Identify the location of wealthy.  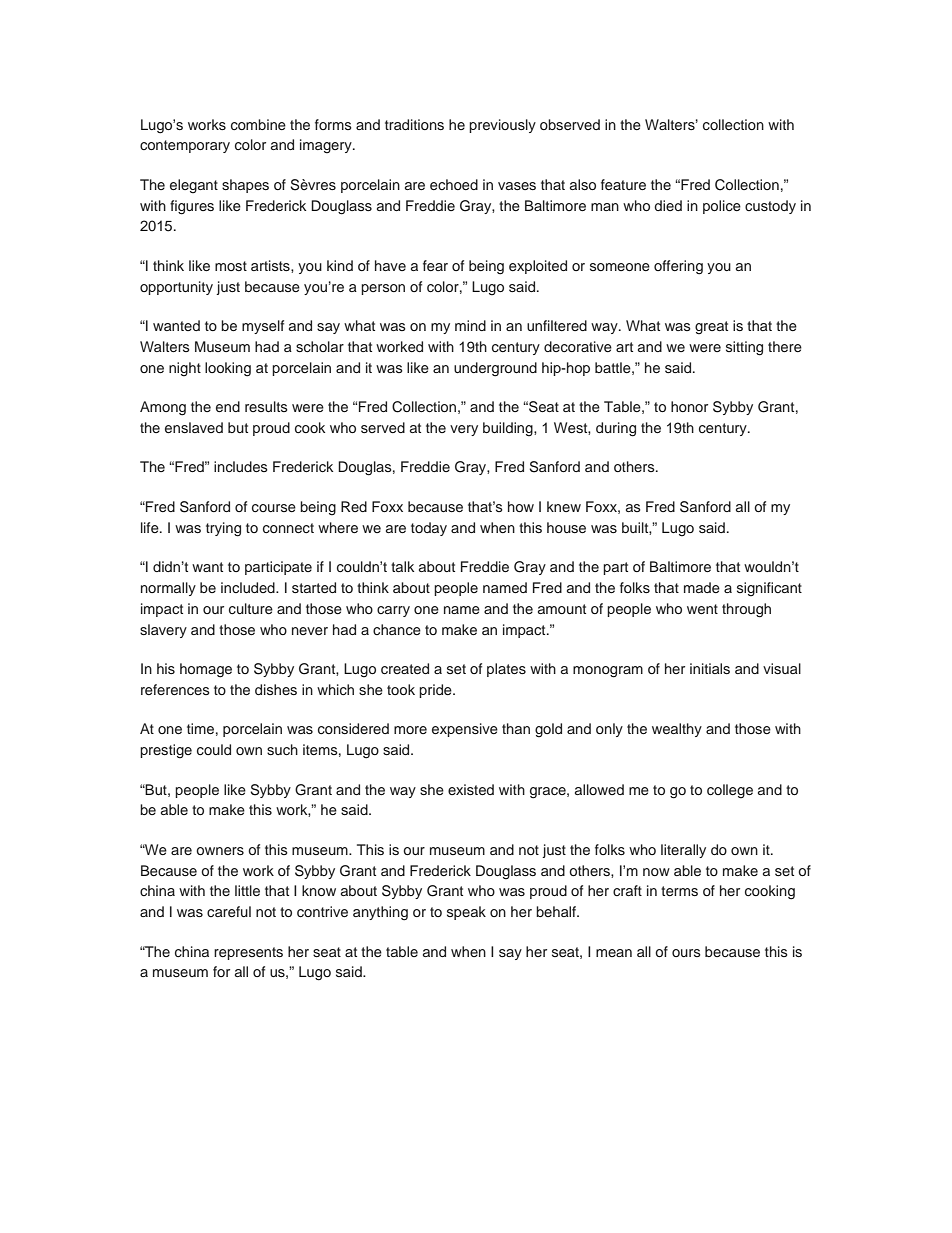
(677, 730).
